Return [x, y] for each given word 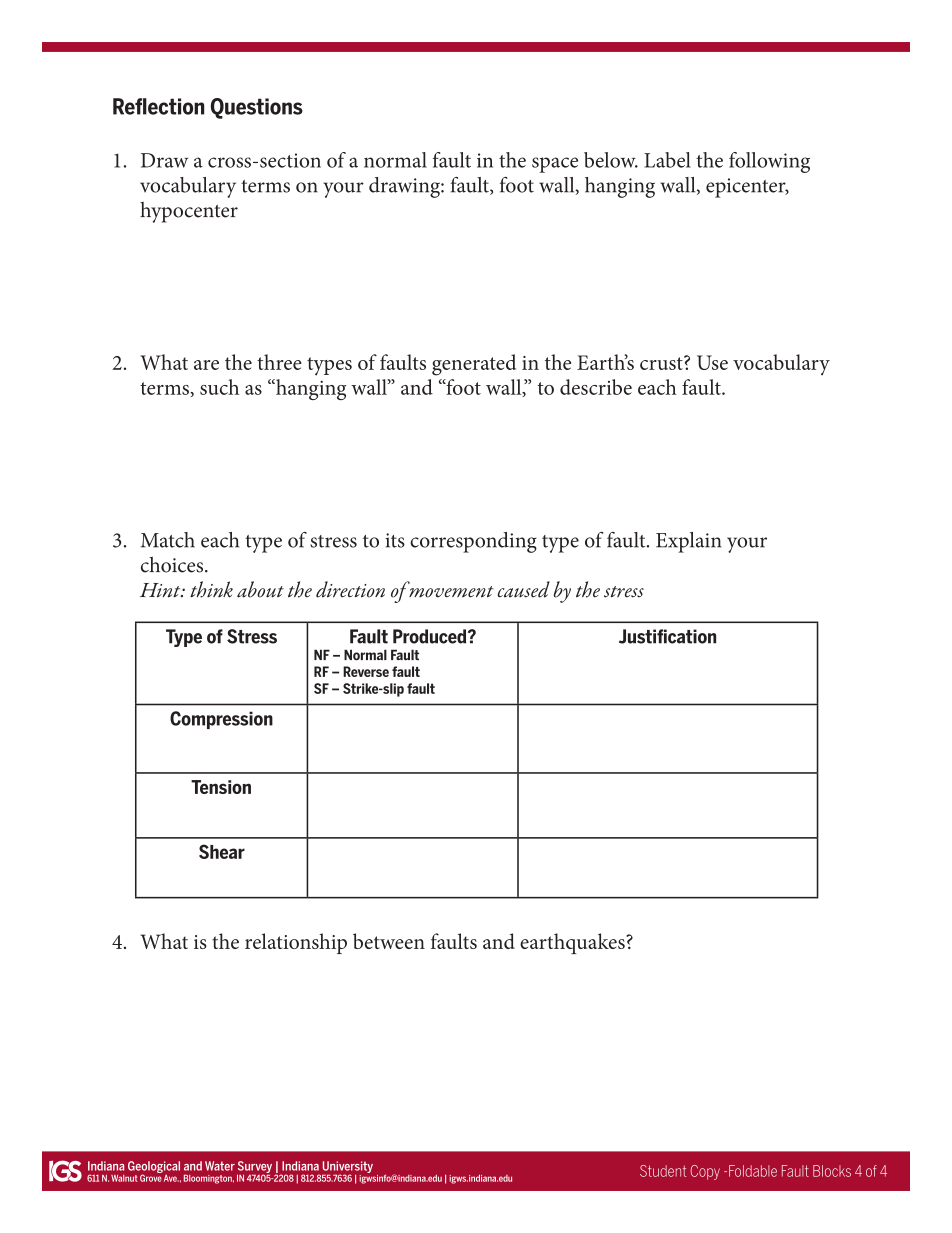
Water [220, 1166]
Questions [257, 108]
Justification [667, 636]
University [348, 1168]
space [555, 165]
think [211, 589]
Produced [431, 636]
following [769, 162]
